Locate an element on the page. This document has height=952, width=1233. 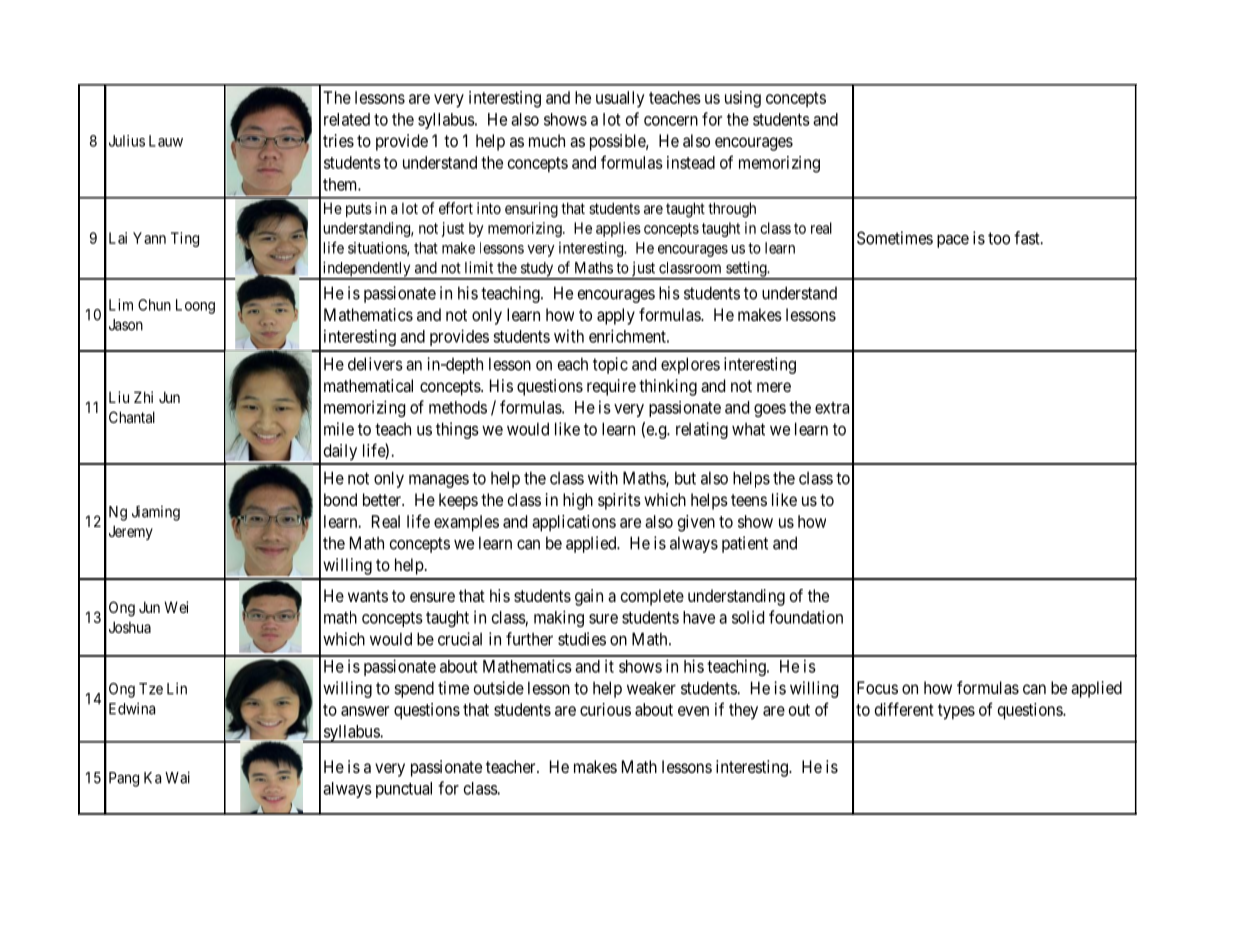
different is located at coordinates (904, 709).
